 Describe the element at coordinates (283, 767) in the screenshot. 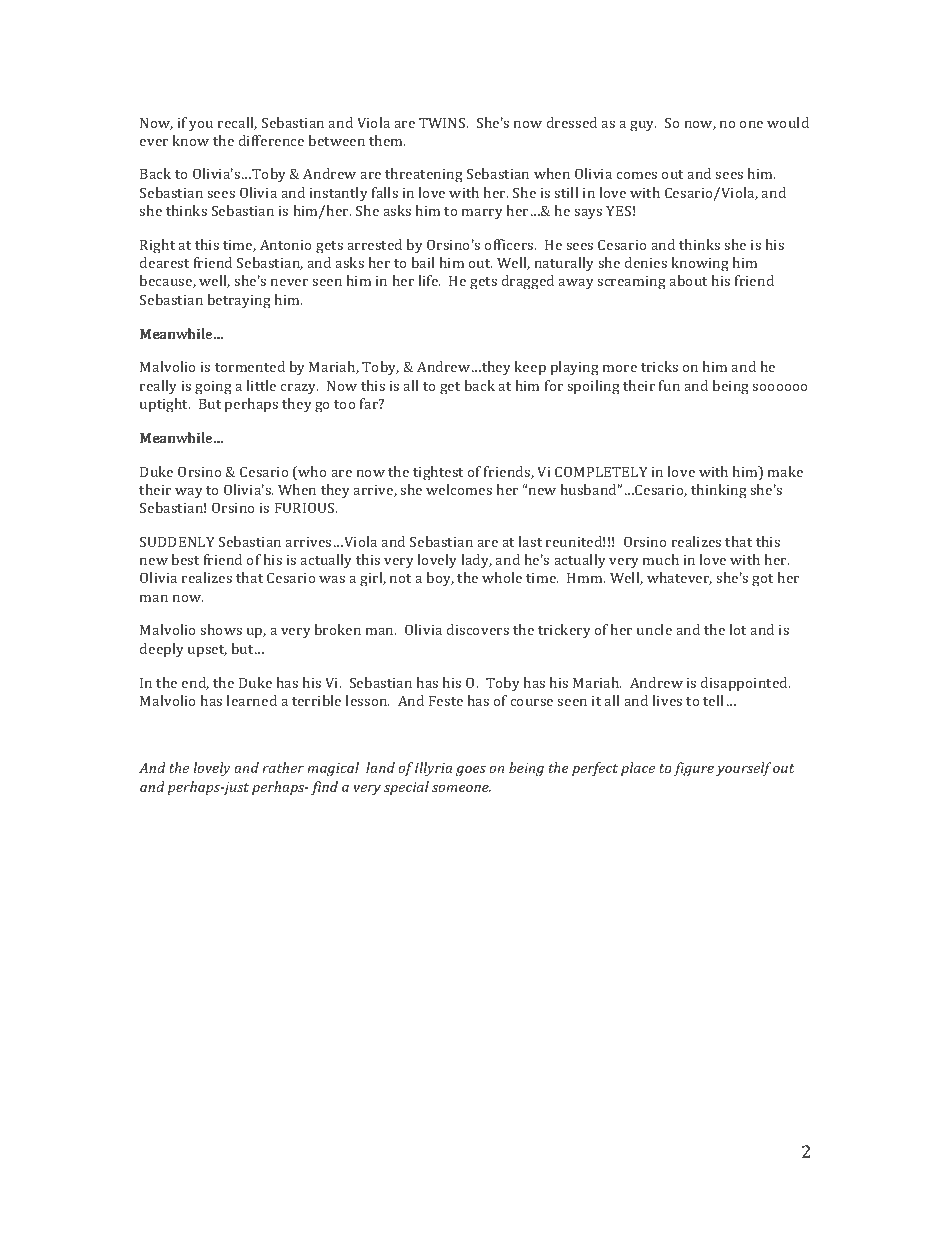

I see `rather` at that location.
